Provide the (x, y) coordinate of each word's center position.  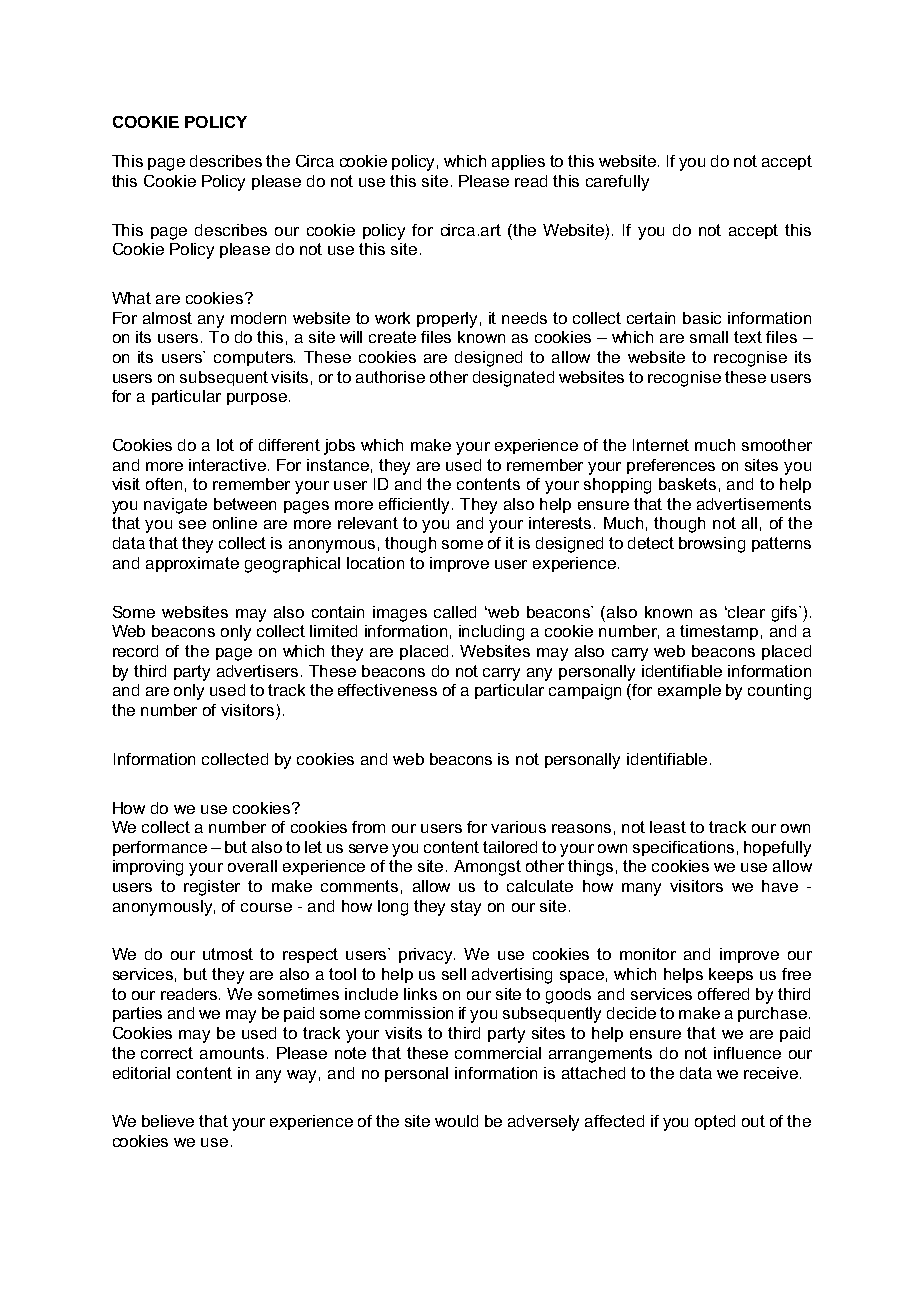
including (491, 633)
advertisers (257, 671)
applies (518, 162)
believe (168, 1121)
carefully (617, 183)
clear (746, 612)
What (131, 298)
